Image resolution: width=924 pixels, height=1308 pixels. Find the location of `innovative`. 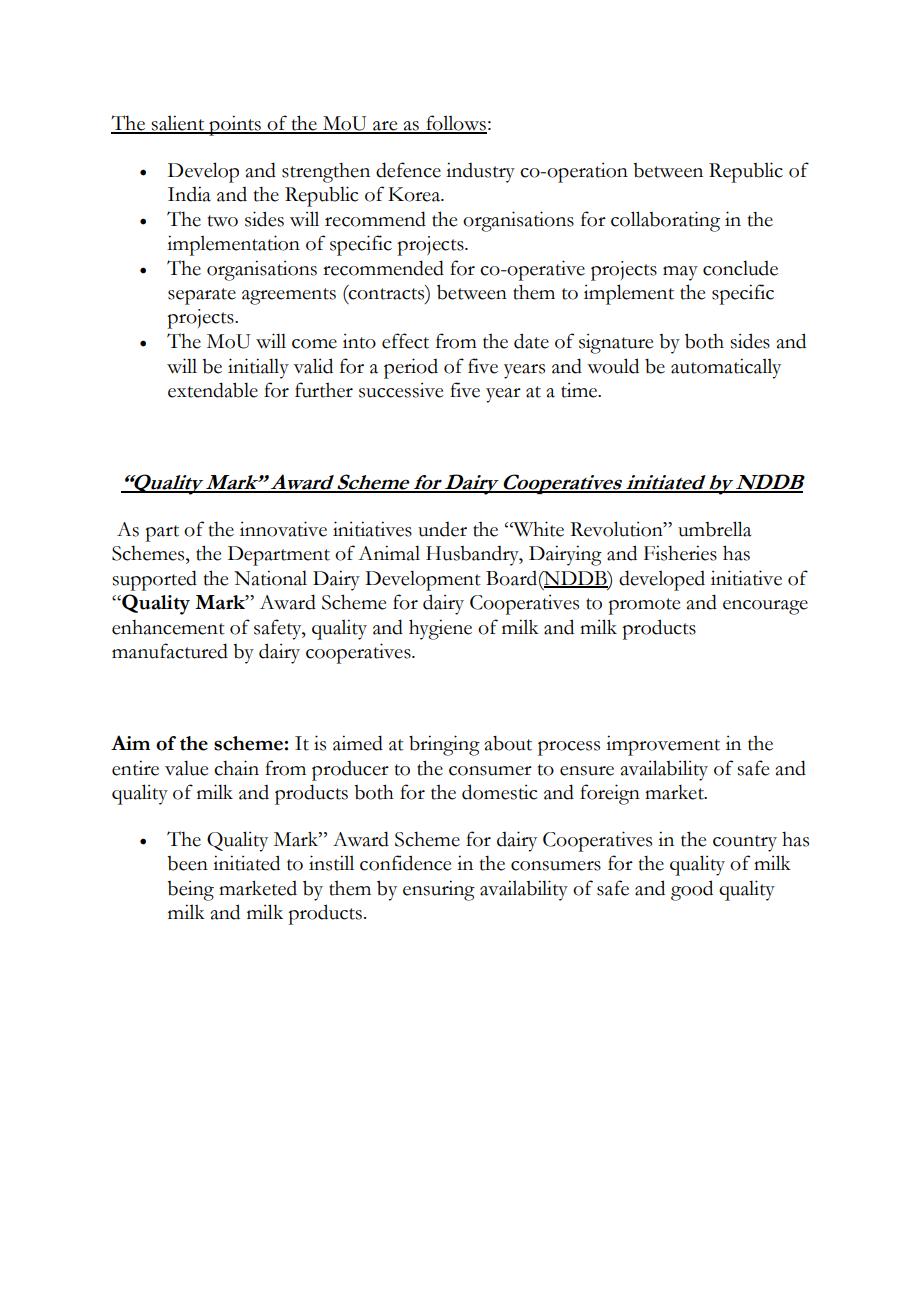

innovative is located at coordinates (283, 529).
